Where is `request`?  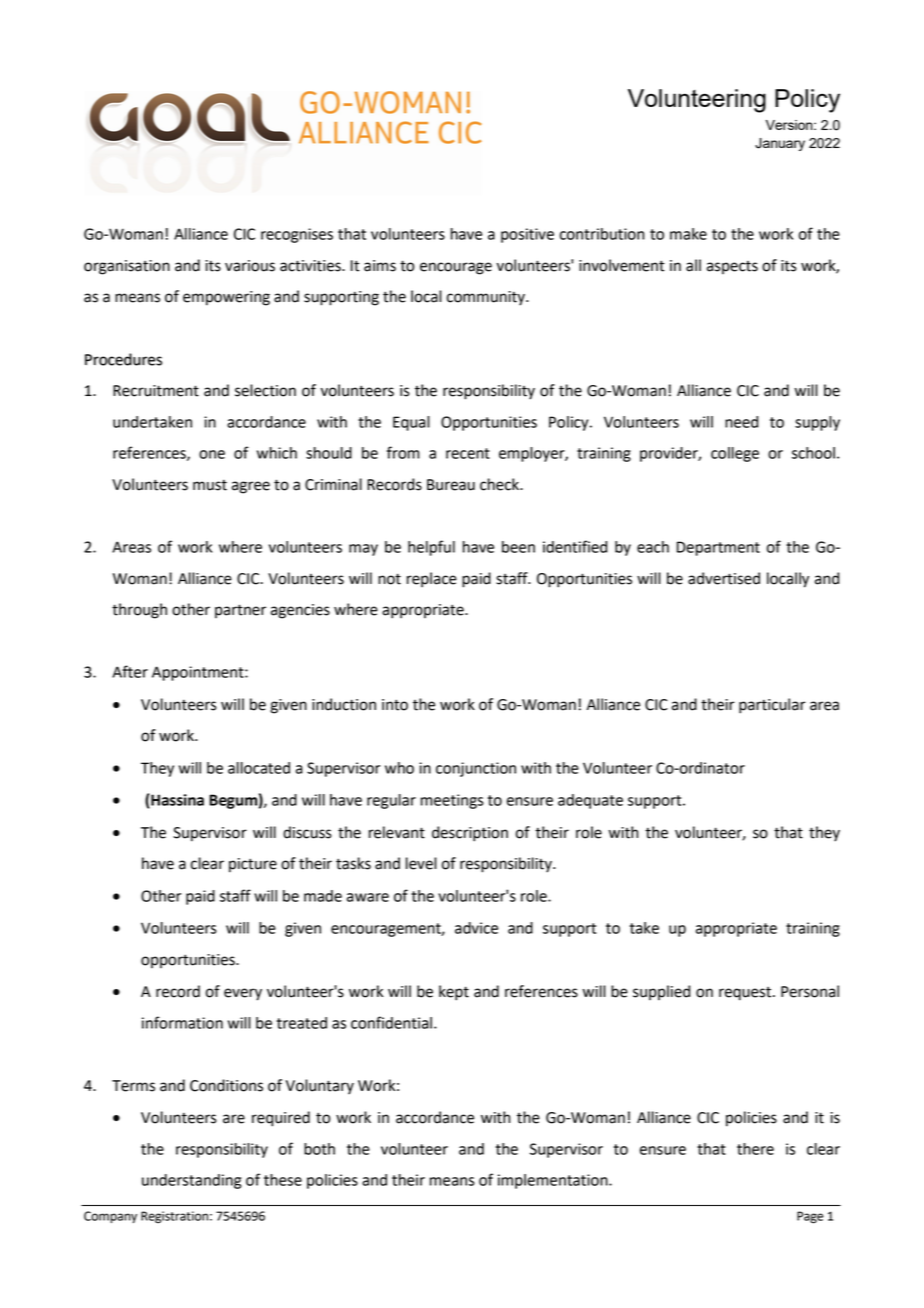 request is located at coordinates (746, 994).
